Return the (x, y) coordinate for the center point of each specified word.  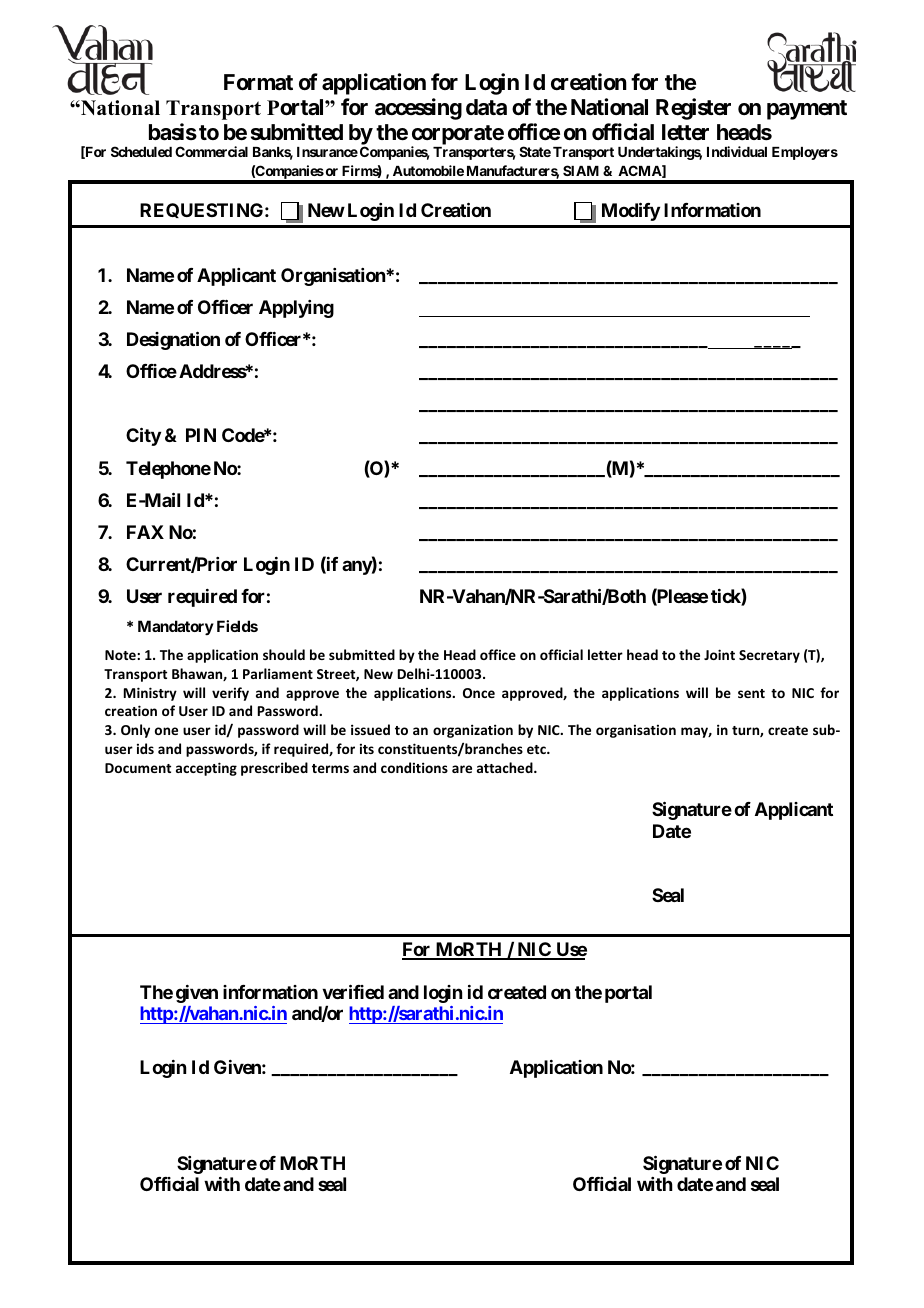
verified (353, 991)
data (486, 107)
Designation (173, 340)
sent (751, 693)
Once (479, 693)
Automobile (428, 170)
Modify (631, 211)
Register (693, 109)
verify (230, 694)
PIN (201, 435)
